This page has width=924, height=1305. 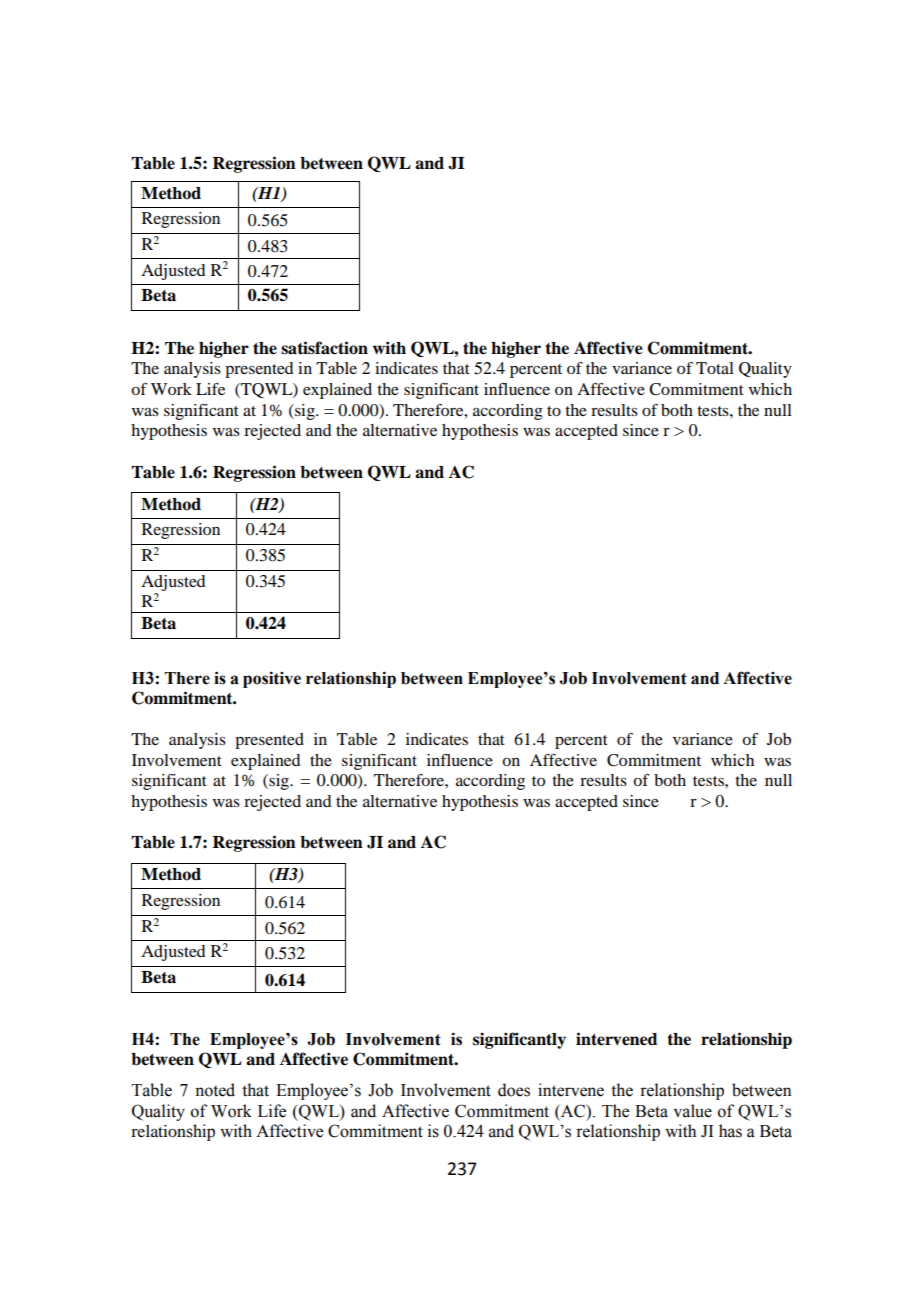 I want to click on positive, so click(x=272, y=679).
